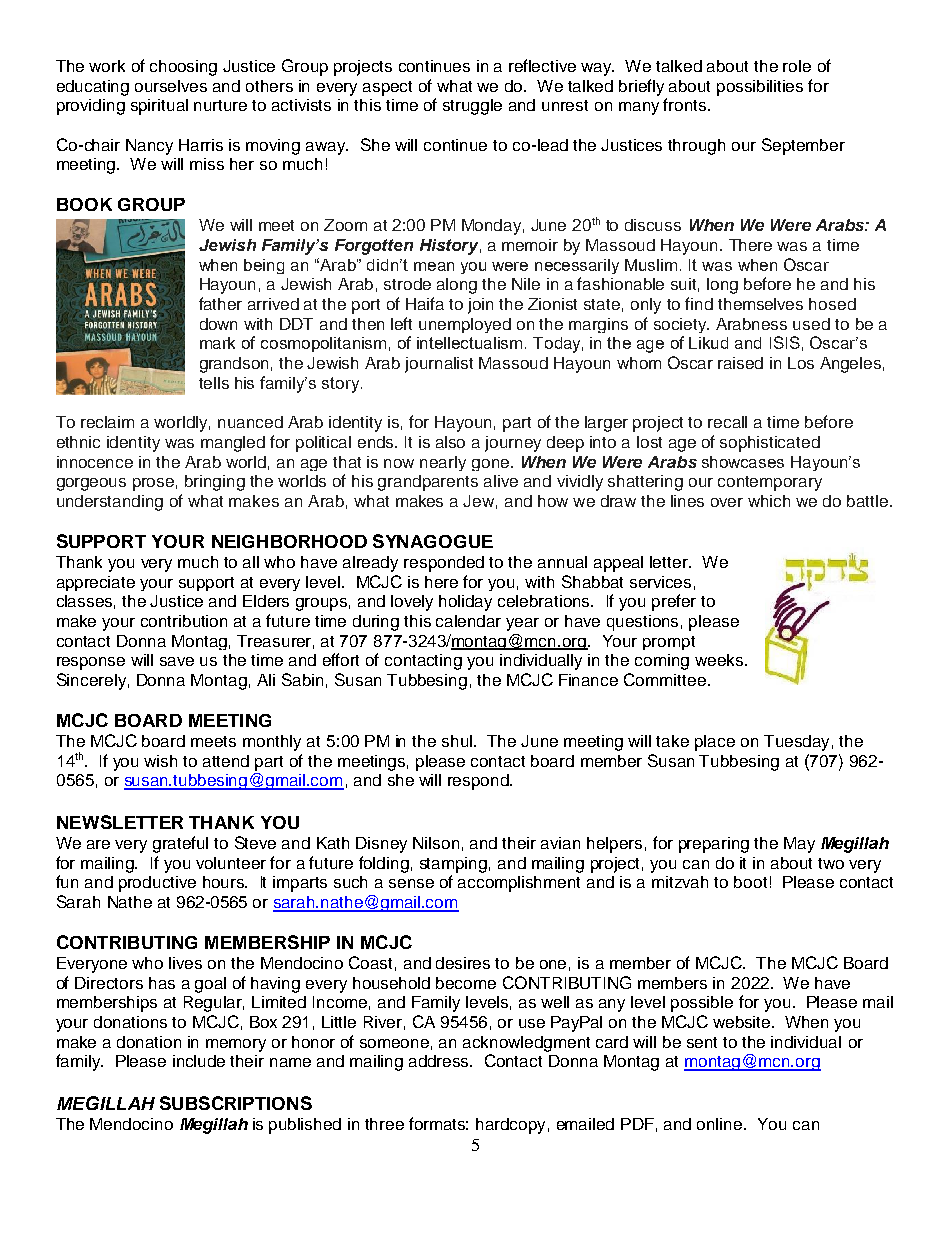 The width and height of the screenshot is (952, 1233). I want to click on Nilson, so click(436, 843).
